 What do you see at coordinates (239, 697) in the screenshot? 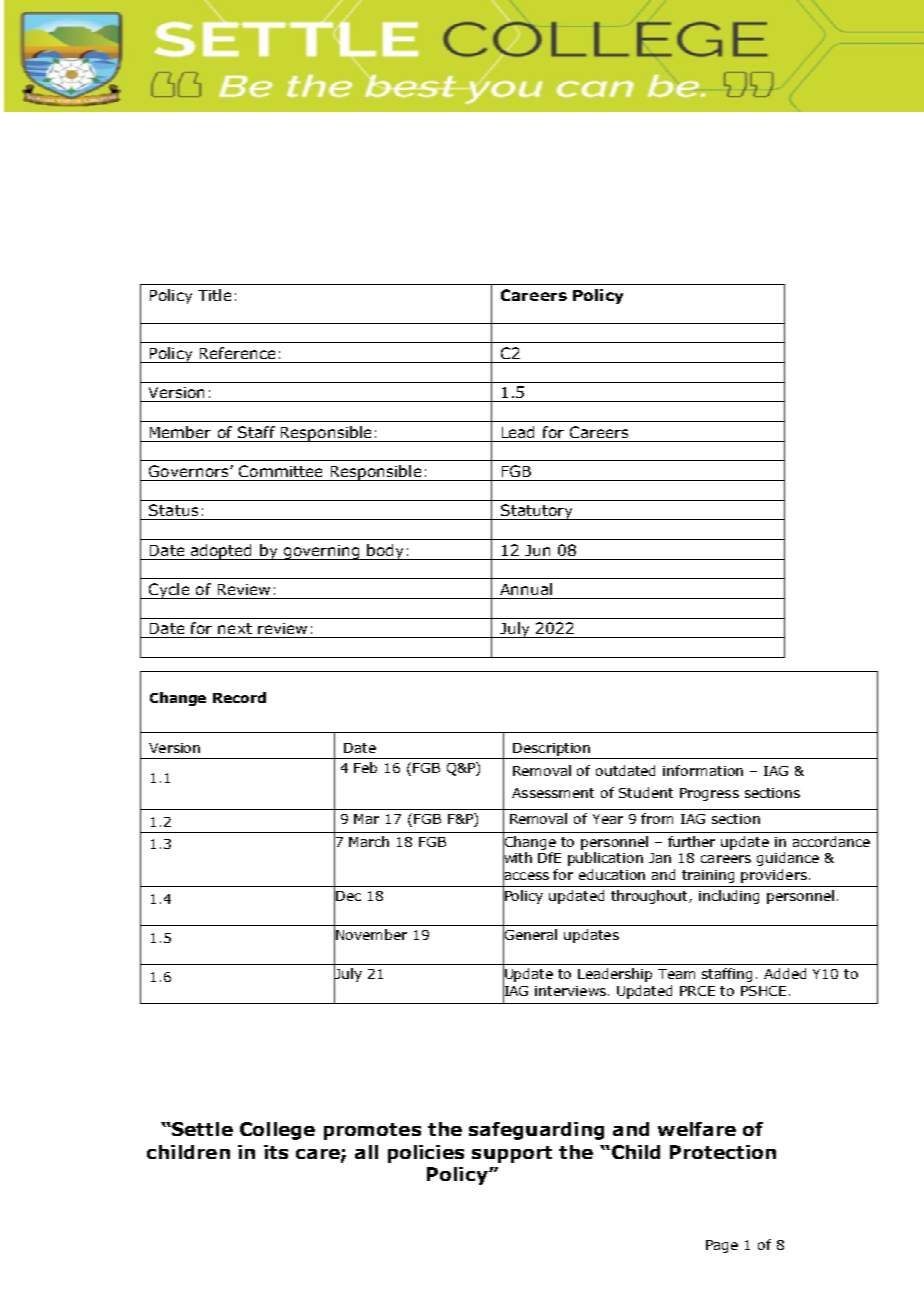
I see `Record` at bounding box center [239, 697].
